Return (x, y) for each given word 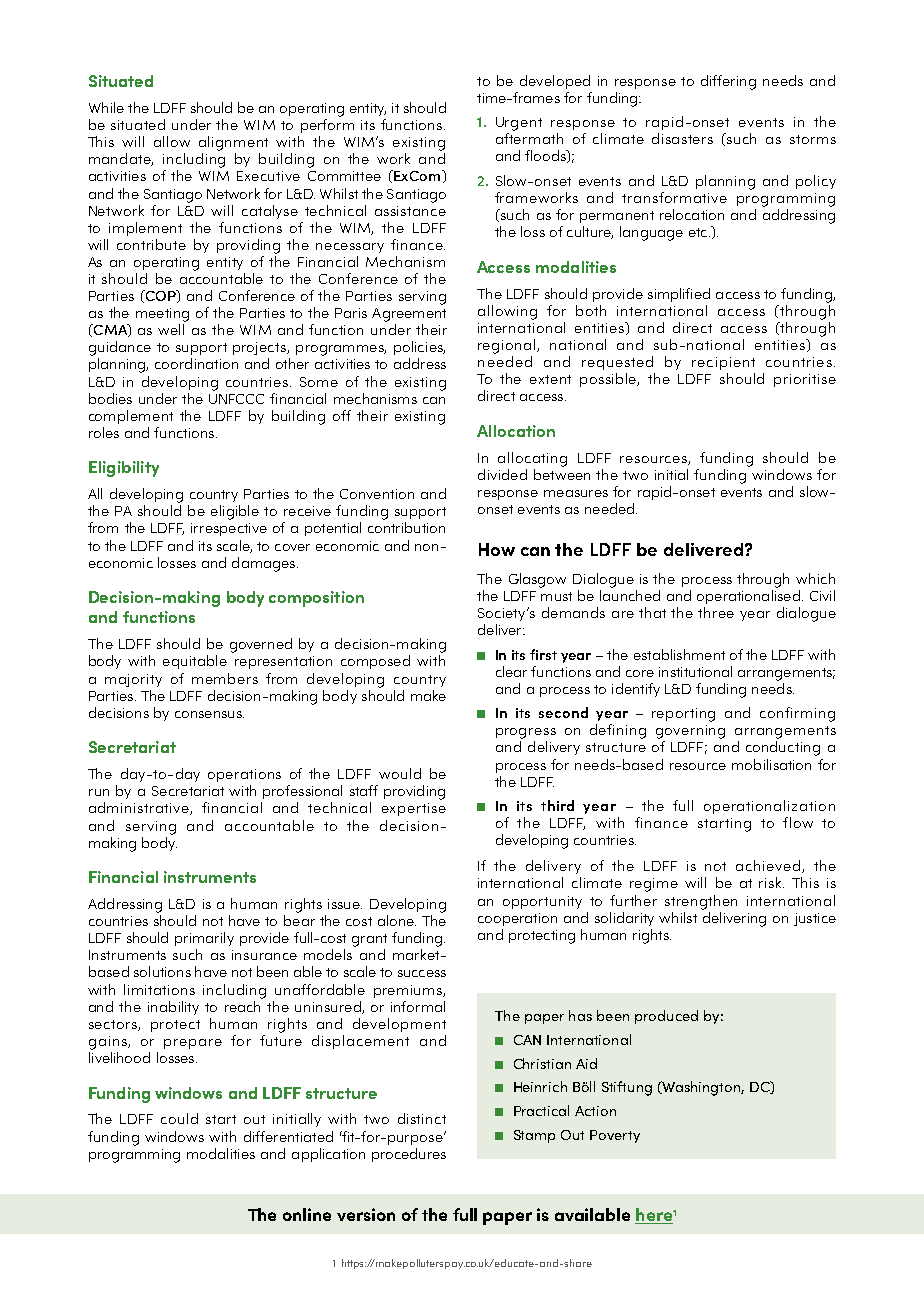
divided (502, 474)
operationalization (769, 807)
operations (244, 775)
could (179, 1118)
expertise (414, 809)
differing (728, 82)
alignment (233, 143)
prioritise (805, 380)
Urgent (519, 124)
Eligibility (124, 469)
